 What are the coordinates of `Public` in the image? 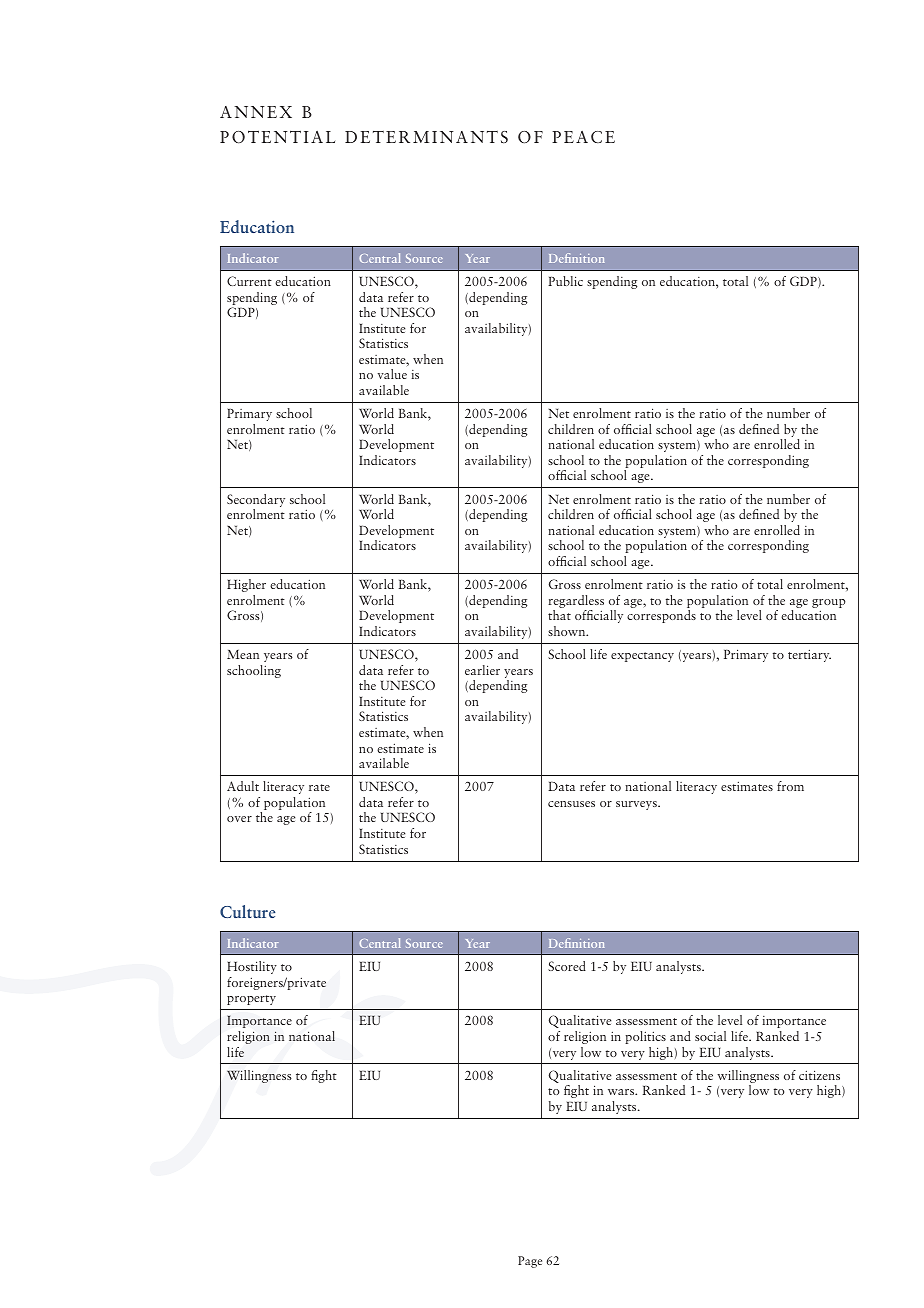 It's located at (565, 281).
